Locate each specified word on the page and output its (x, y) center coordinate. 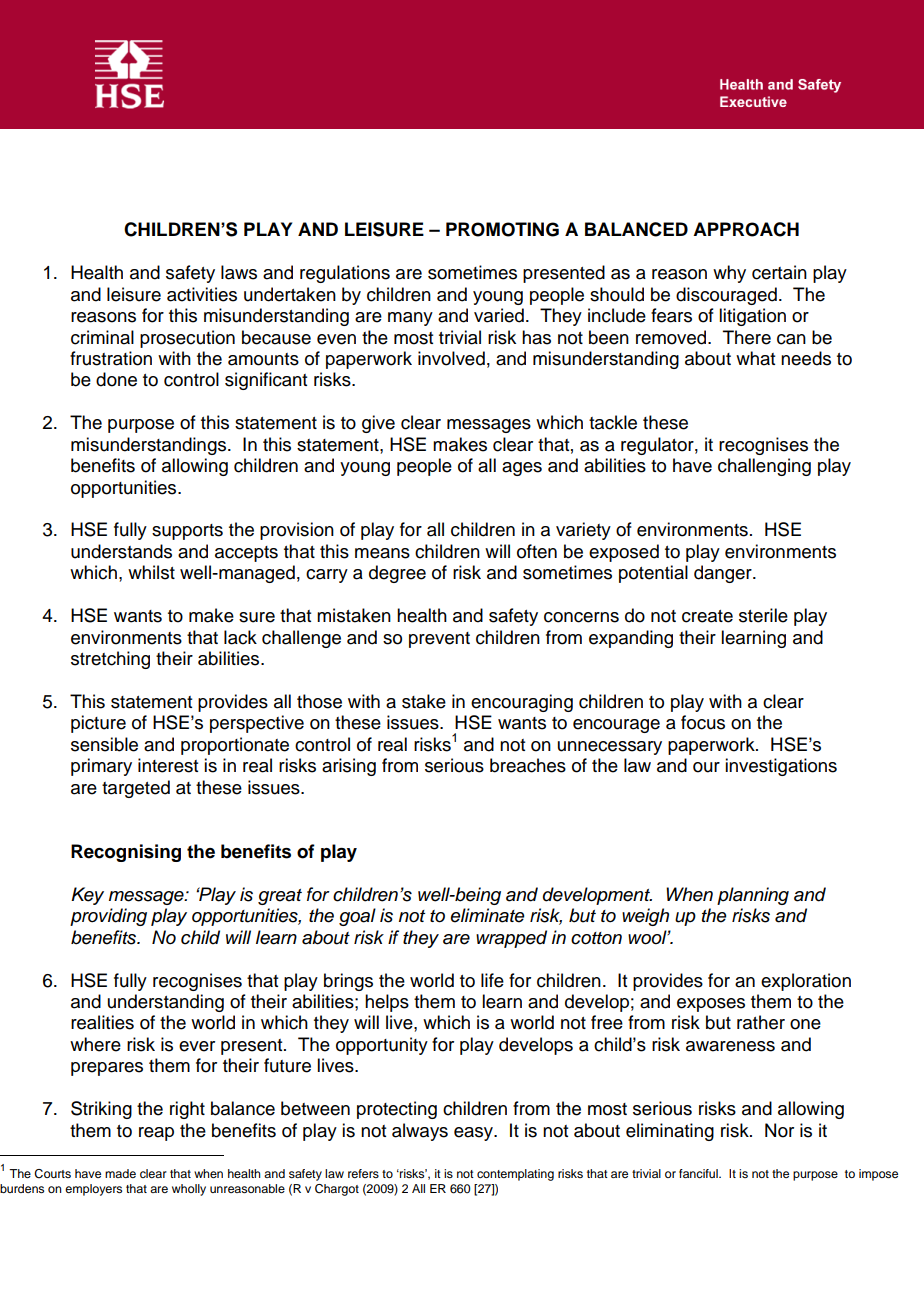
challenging (764, 467)
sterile (763, 615)
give (378, 424)
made (120, 1173)
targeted (136, 789)
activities (202, 294)
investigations (781, 767)
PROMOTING (502, 229)
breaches (528, 765)
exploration (806, 982)
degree (397, 574)
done (116, 379)
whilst (151, 572)
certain (779, 272)
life (492, 980)
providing (108, 917)
